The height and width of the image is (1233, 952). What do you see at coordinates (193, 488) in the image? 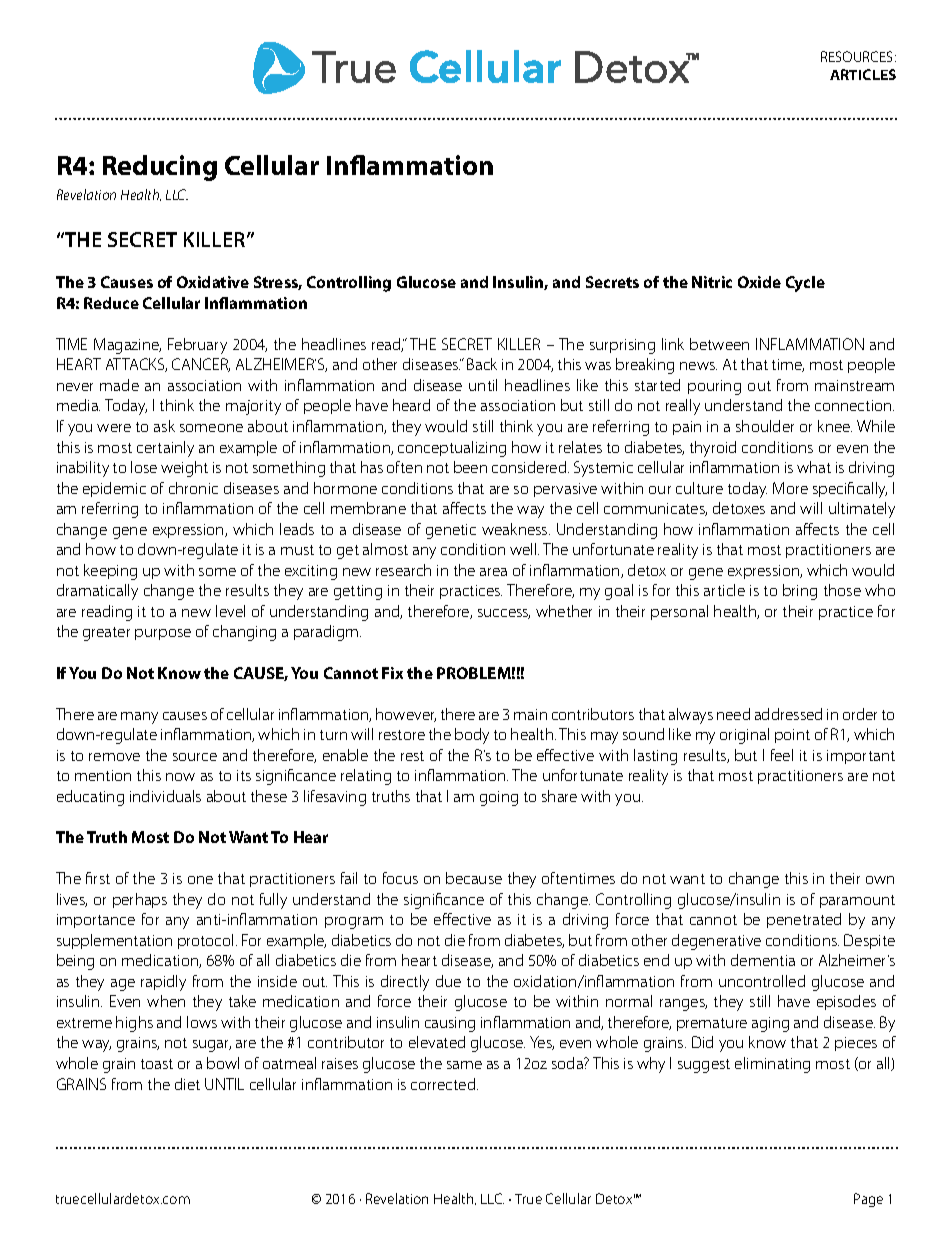
I see `chronic` at bounding box center [193, 488].
